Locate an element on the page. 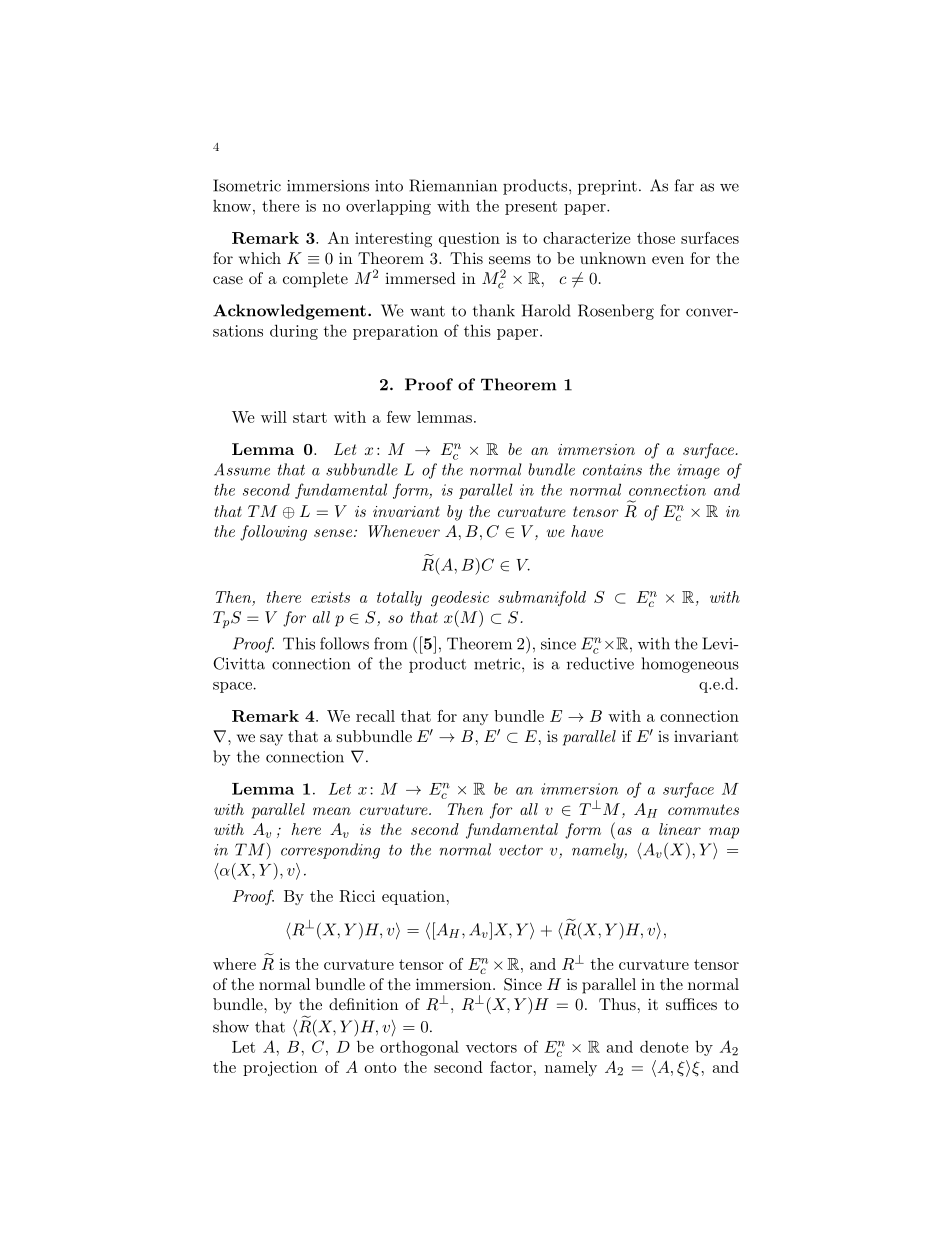  geodesic is located at coordinates (460, 599).
